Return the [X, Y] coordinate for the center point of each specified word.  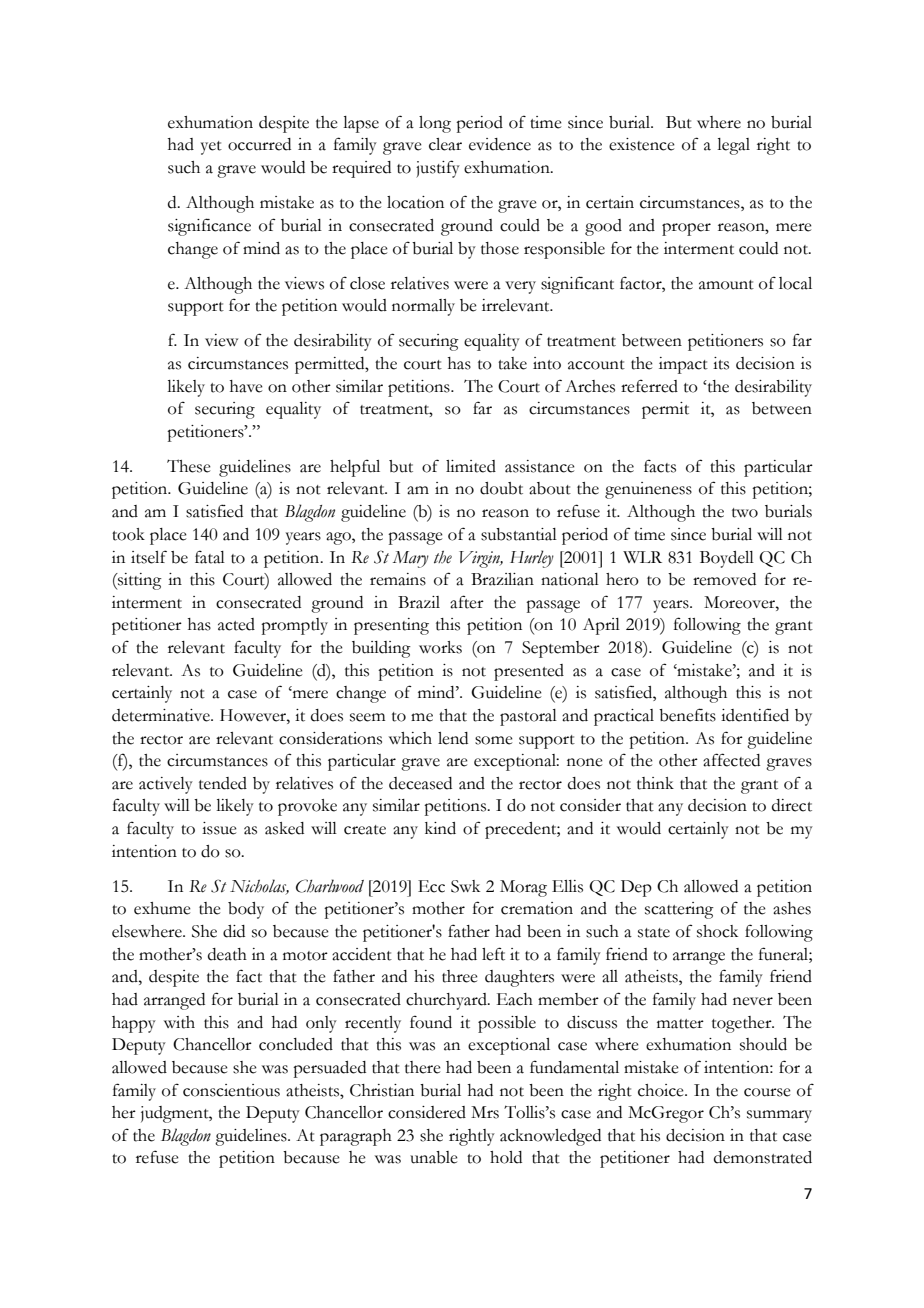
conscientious [231, 1090]
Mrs [485, 1112]
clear [445, 144]
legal [733, 146]
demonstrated [763, 1157]
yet [211, 148]
